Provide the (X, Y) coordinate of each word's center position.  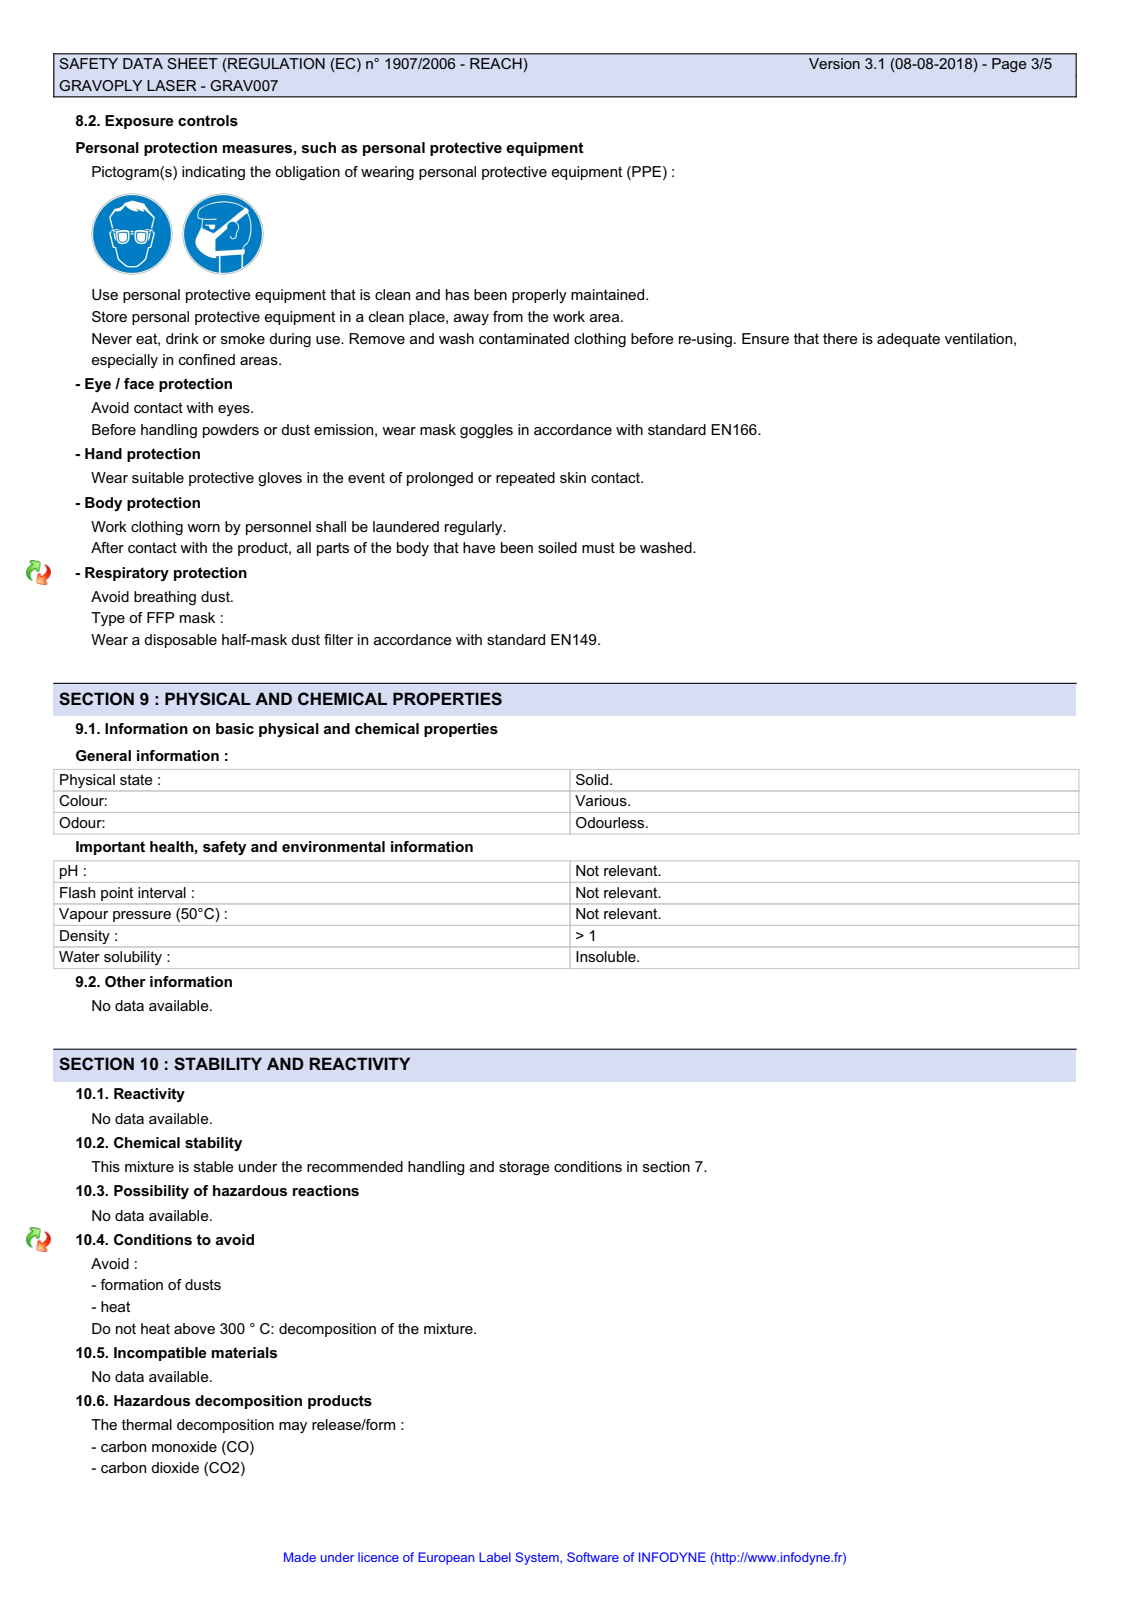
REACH (497, 63)
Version (834, 63)
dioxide (175, 1467)
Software (593, 1557)
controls (208, 120)
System (538, 1558)
